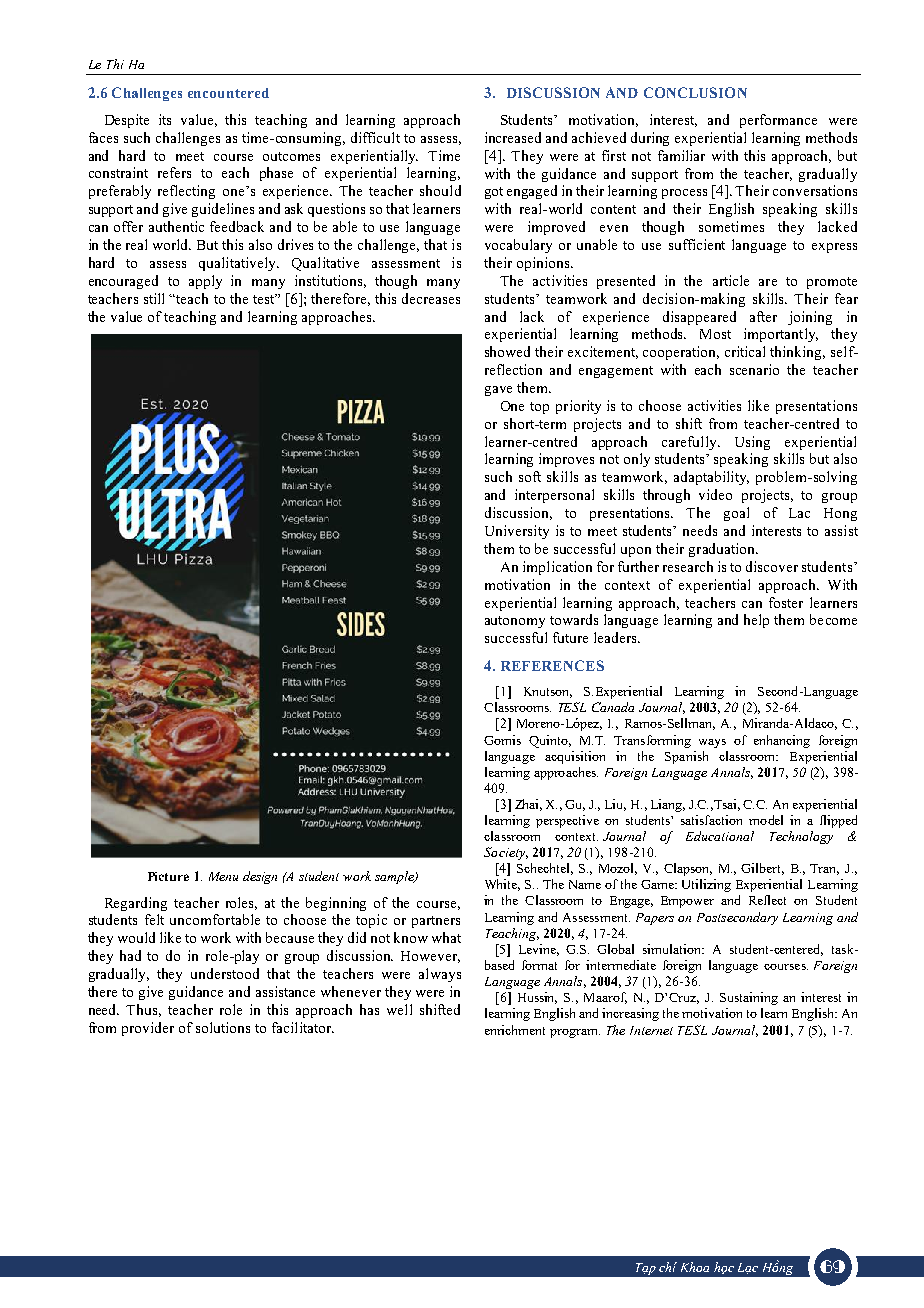  I want to click on solutions, so click(223, 1027).
